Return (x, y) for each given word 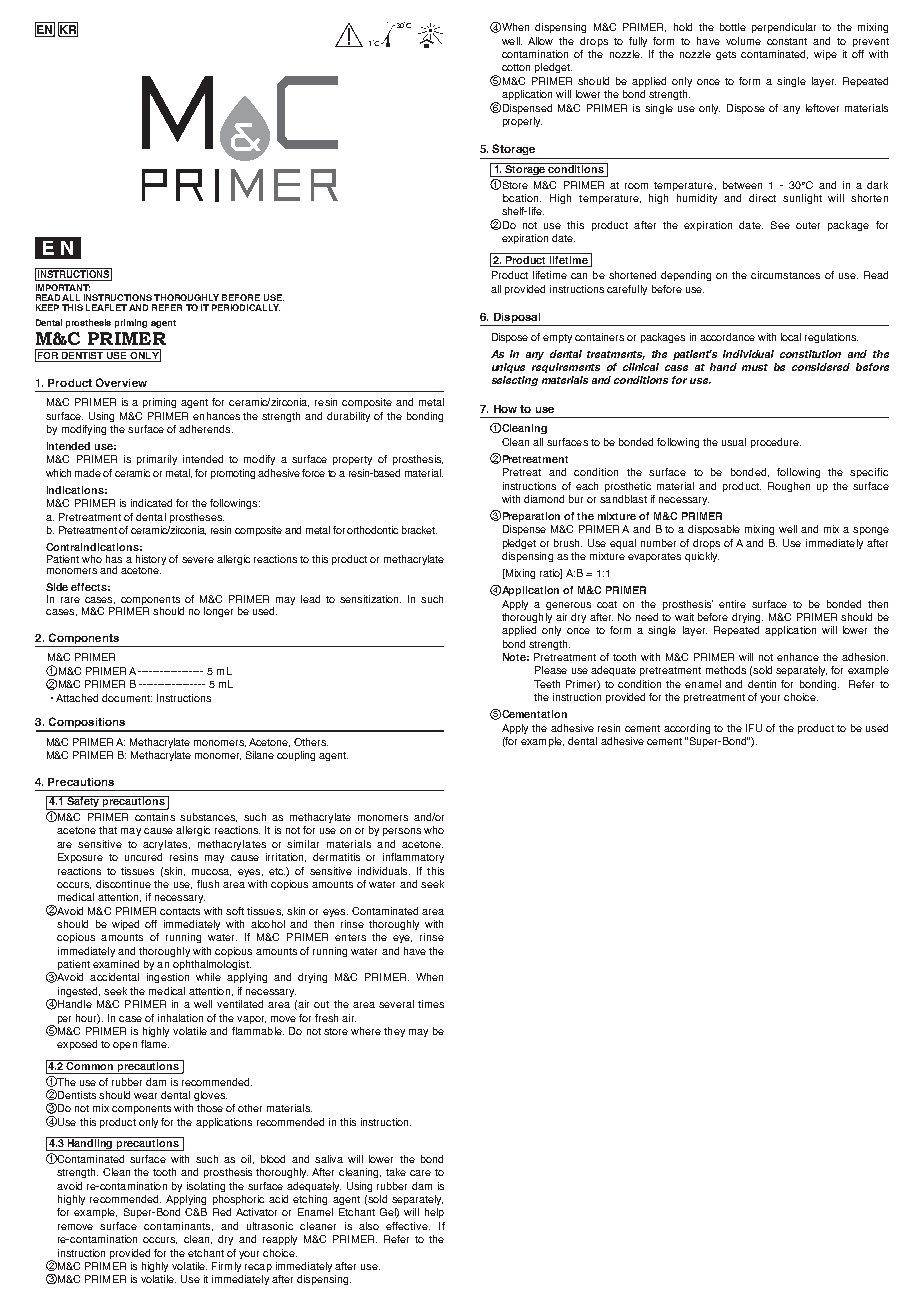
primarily (157, 460)
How (505, 409)
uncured (143, 857)
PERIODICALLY (246, 307)
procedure (776, 443)
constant (787, 41)
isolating (206, 1187)
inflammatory (413, 858)
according (687, 729)
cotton (516, 67)
